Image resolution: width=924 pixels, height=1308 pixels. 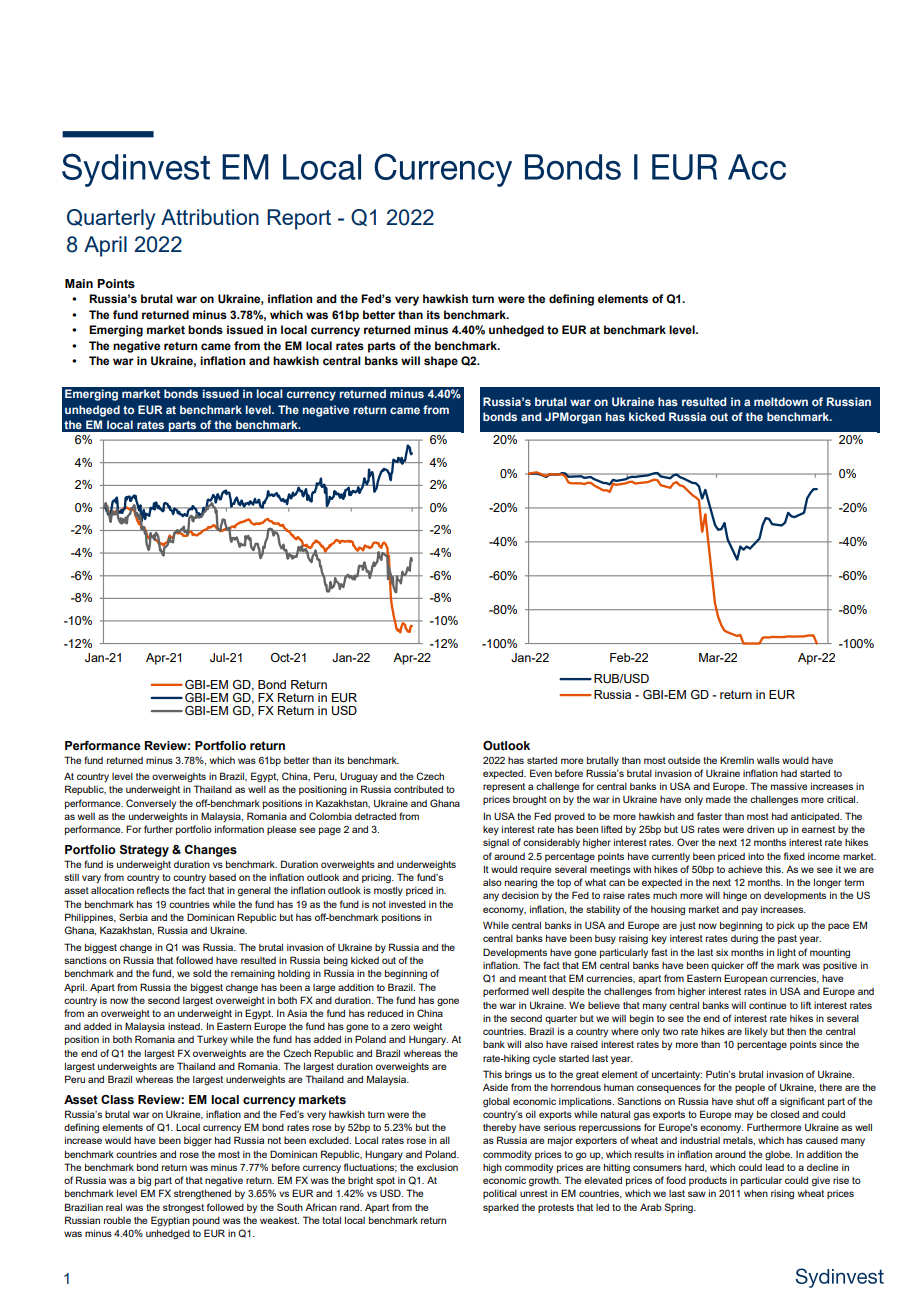 I want to click on represent, so click(x=504, y=787).
